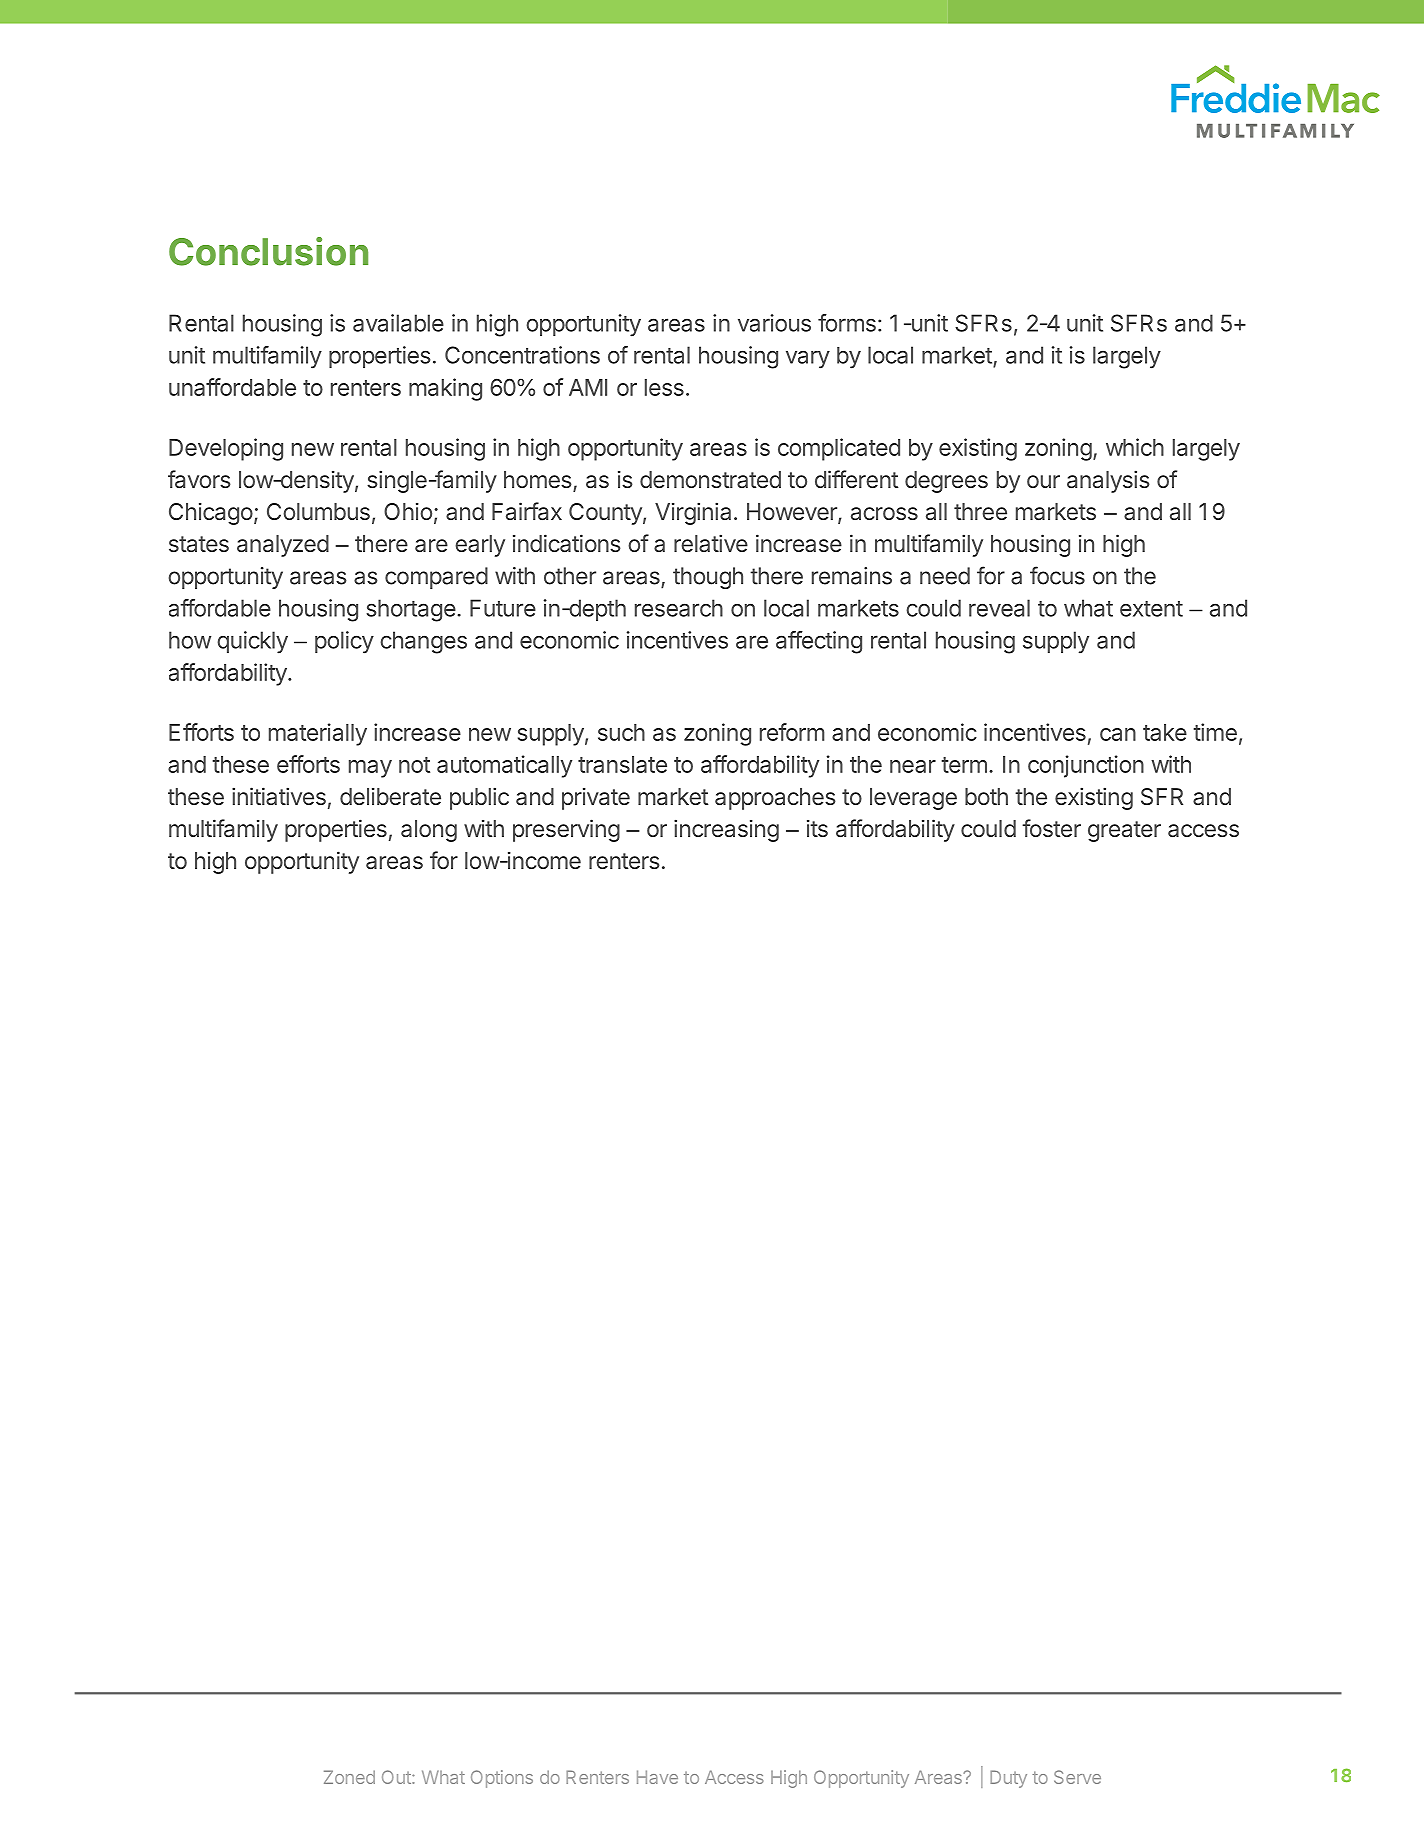 The height and width of the screenshot is (1843, 1424). I want to click on various, so click(774, 323).
